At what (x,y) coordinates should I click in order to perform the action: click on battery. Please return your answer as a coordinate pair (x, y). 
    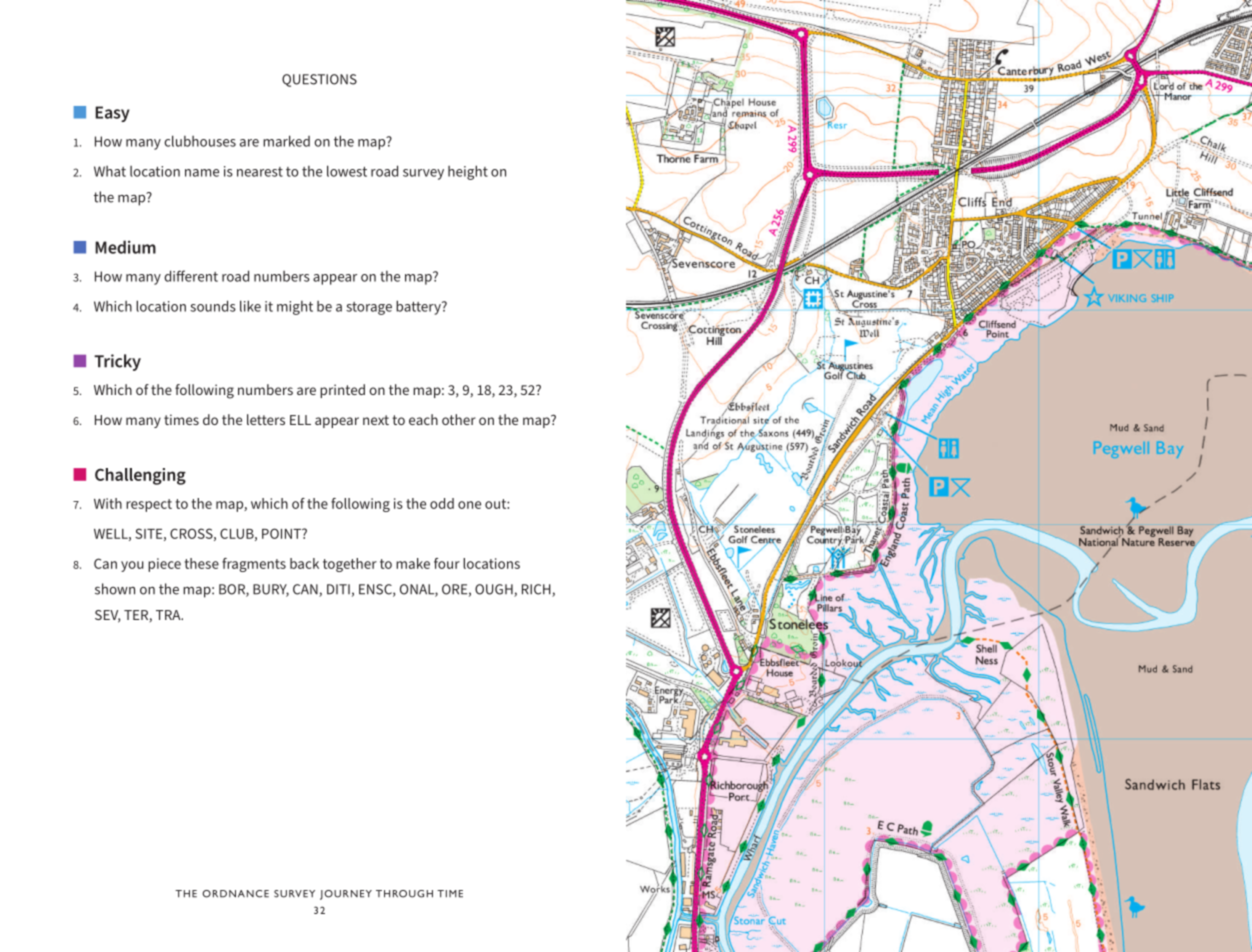
    Looking at the image, I should click on (419, 307).
